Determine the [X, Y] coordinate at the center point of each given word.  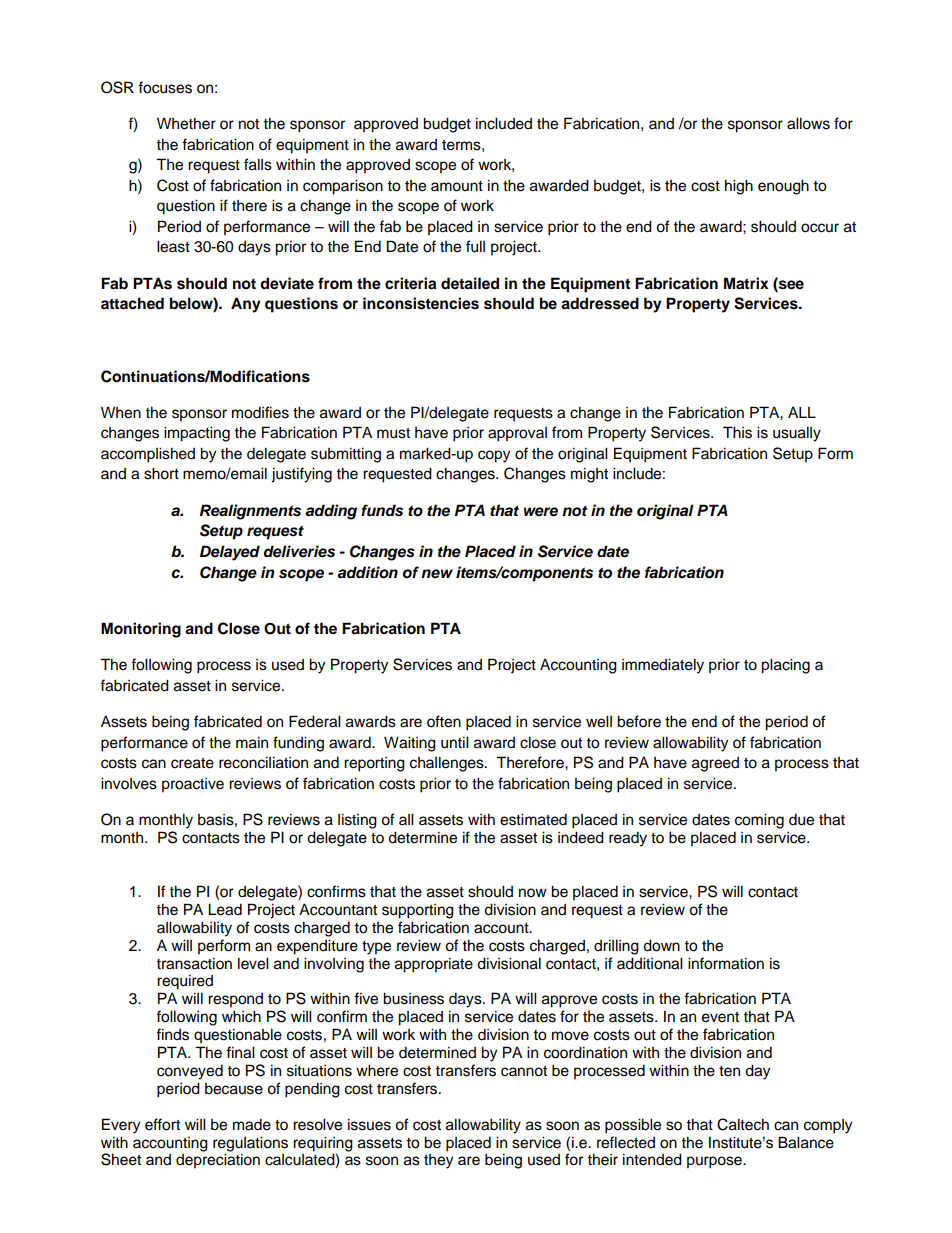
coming [759, 821]
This [737, 432]
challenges [448, 764]
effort [162, 1124]
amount [457, 186]
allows [808, 123]
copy [494, 456]
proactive [193, 785]
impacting [197, 434]
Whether [186, 123]
